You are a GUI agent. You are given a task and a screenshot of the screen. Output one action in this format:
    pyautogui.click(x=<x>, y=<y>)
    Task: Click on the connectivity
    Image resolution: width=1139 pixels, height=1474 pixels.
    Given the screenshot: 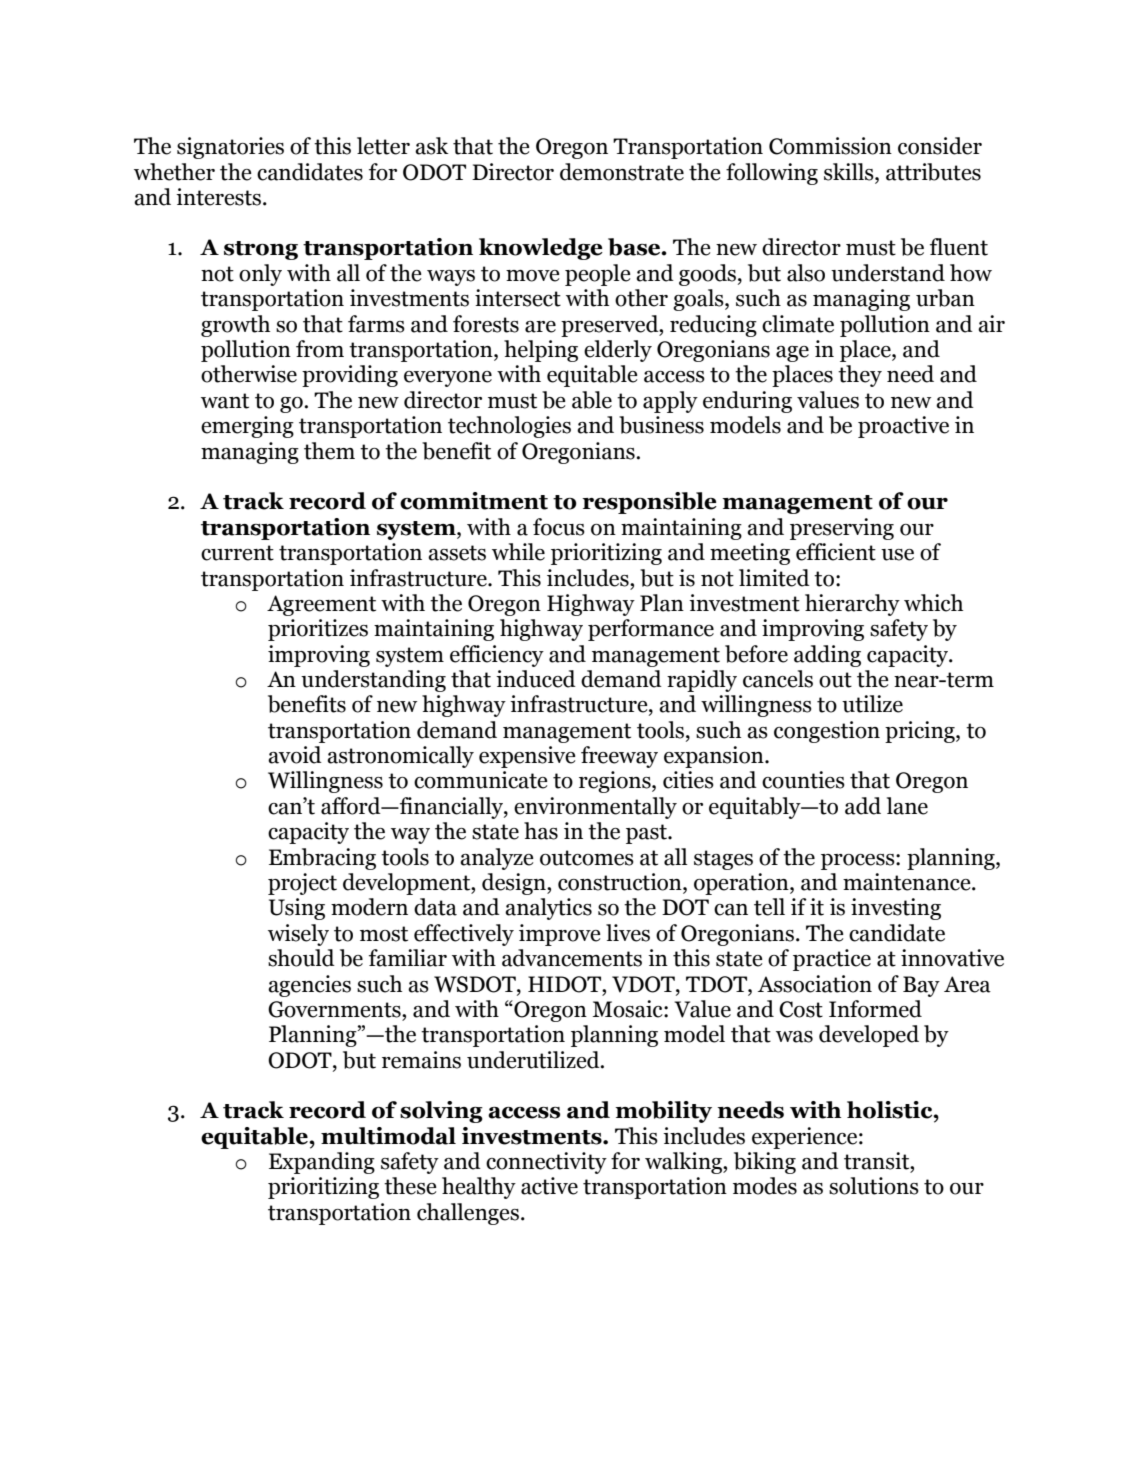 What is the action you would take?
    pyautogui.click(x=546, y=1163)
